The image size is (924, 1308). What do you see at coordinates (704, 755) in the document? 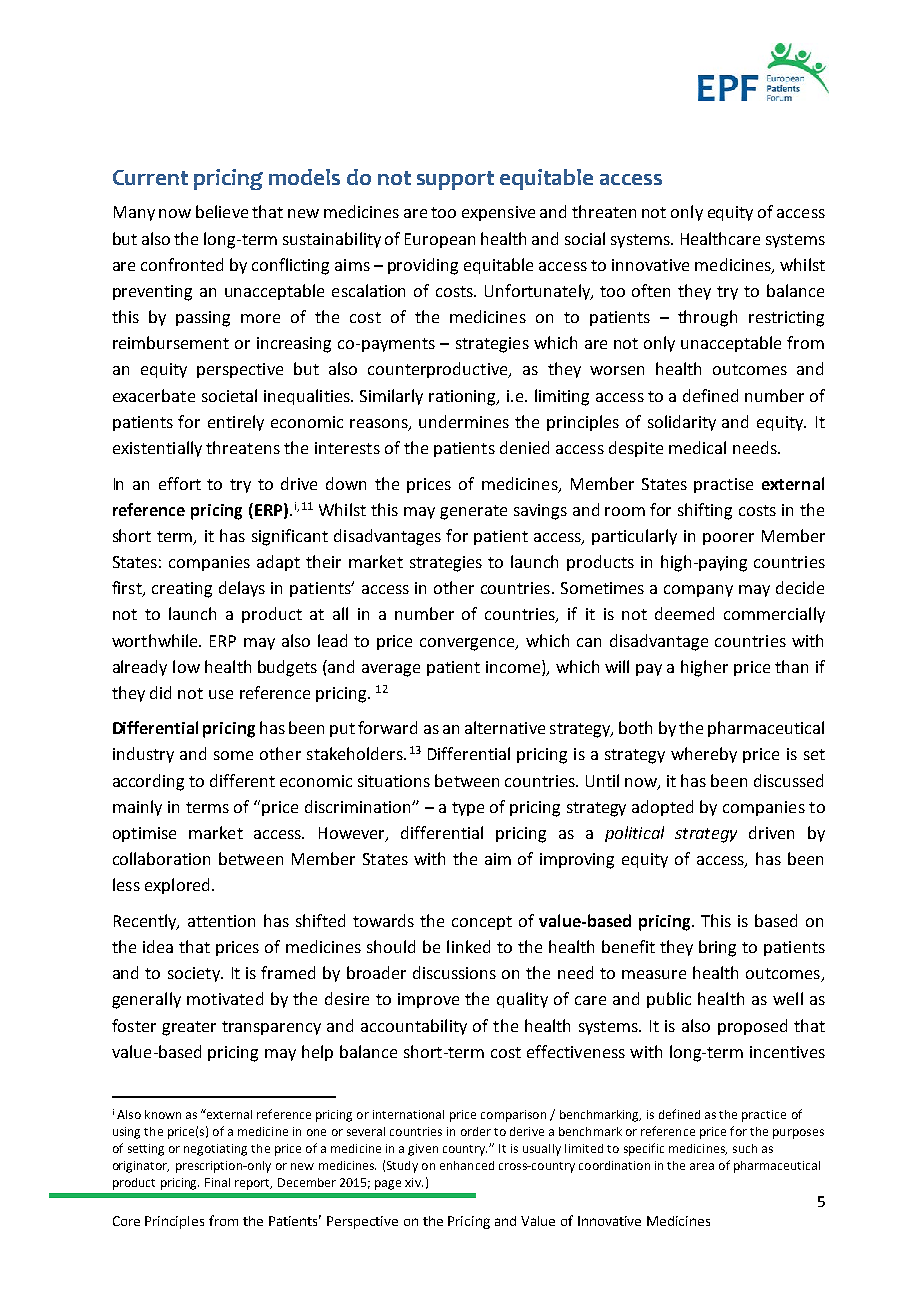
I see `whereby` at bounding box center [704, 755].
